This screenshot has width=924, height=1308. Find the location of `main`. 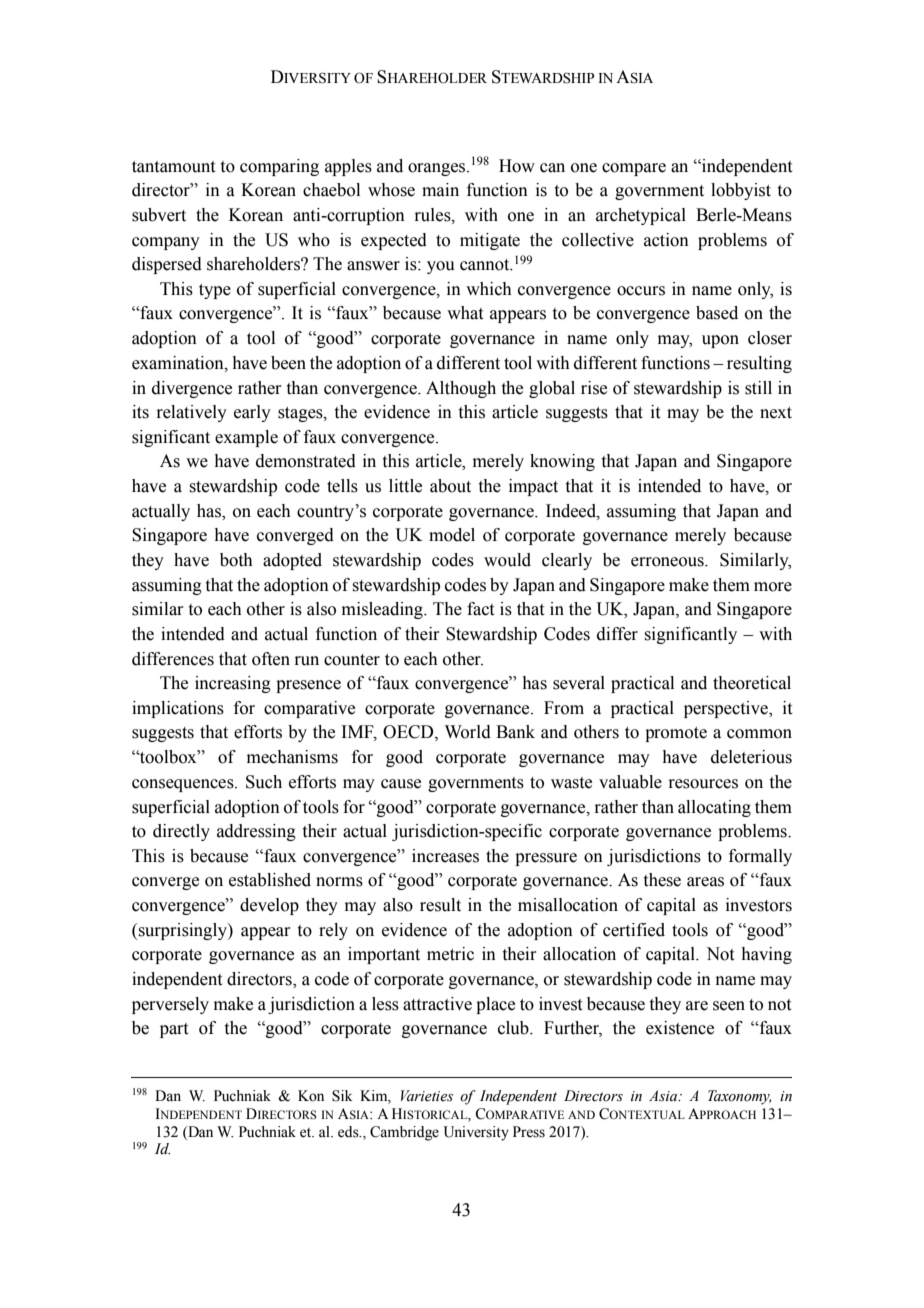

main is located at coordinates (440, 190).
